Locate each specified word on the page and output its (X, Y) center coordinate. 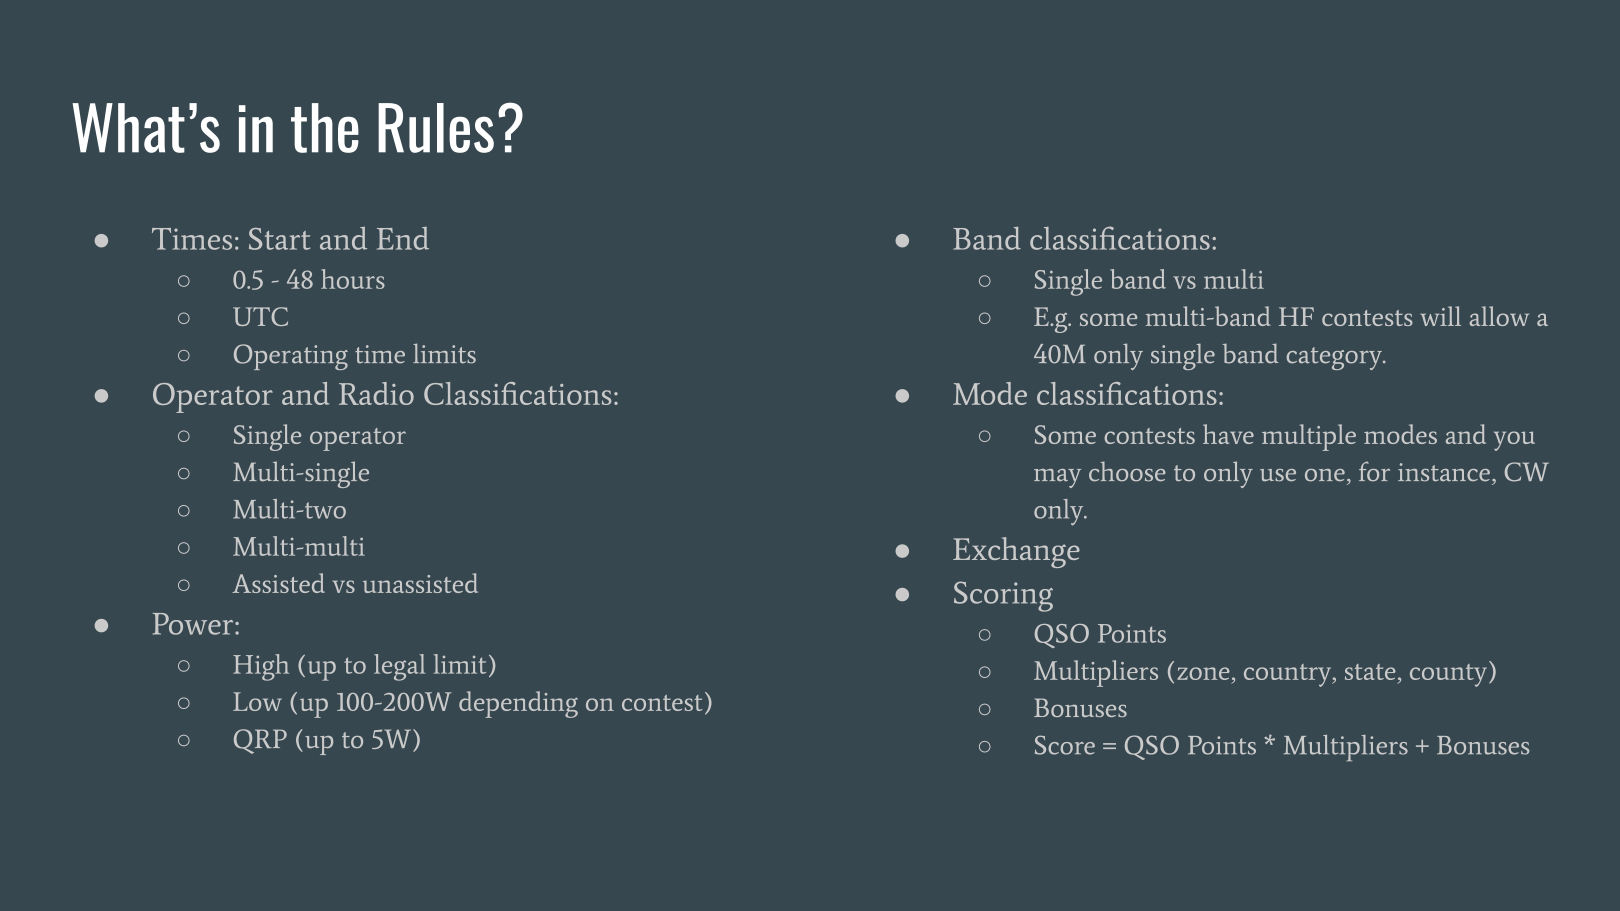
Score (1065, 745)
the (325, 128)
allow (1499, 316)
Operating (291, 357)
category (1335, 358)
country (1289, 675)
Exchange (1016, 552)
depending (518, 704)
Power (194, 624)
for (1374, 471)
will (1440, 316)
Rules (436, 128)
